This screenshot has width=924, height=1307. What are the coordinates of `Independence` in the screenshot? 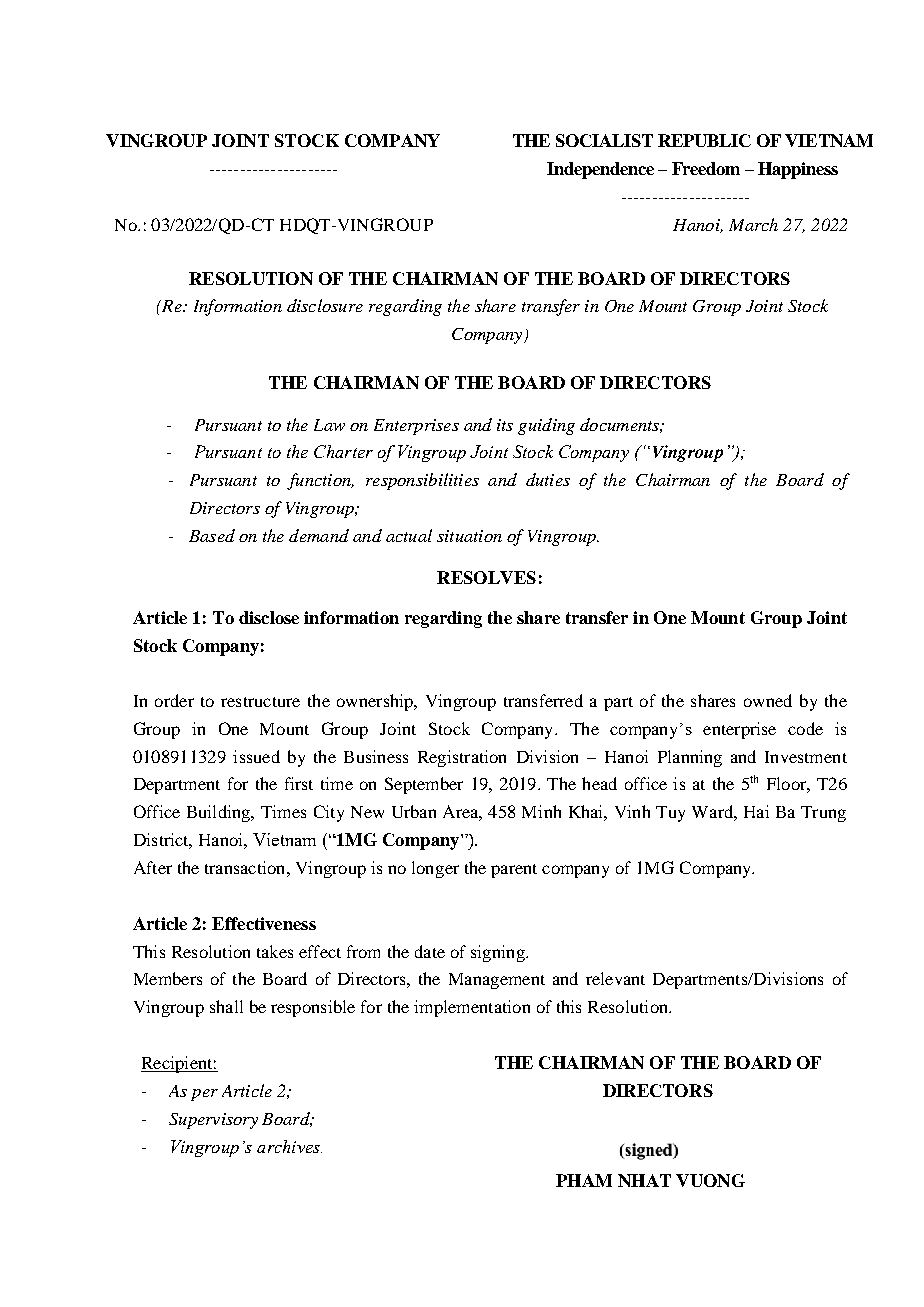 It's located at (600, 170).
